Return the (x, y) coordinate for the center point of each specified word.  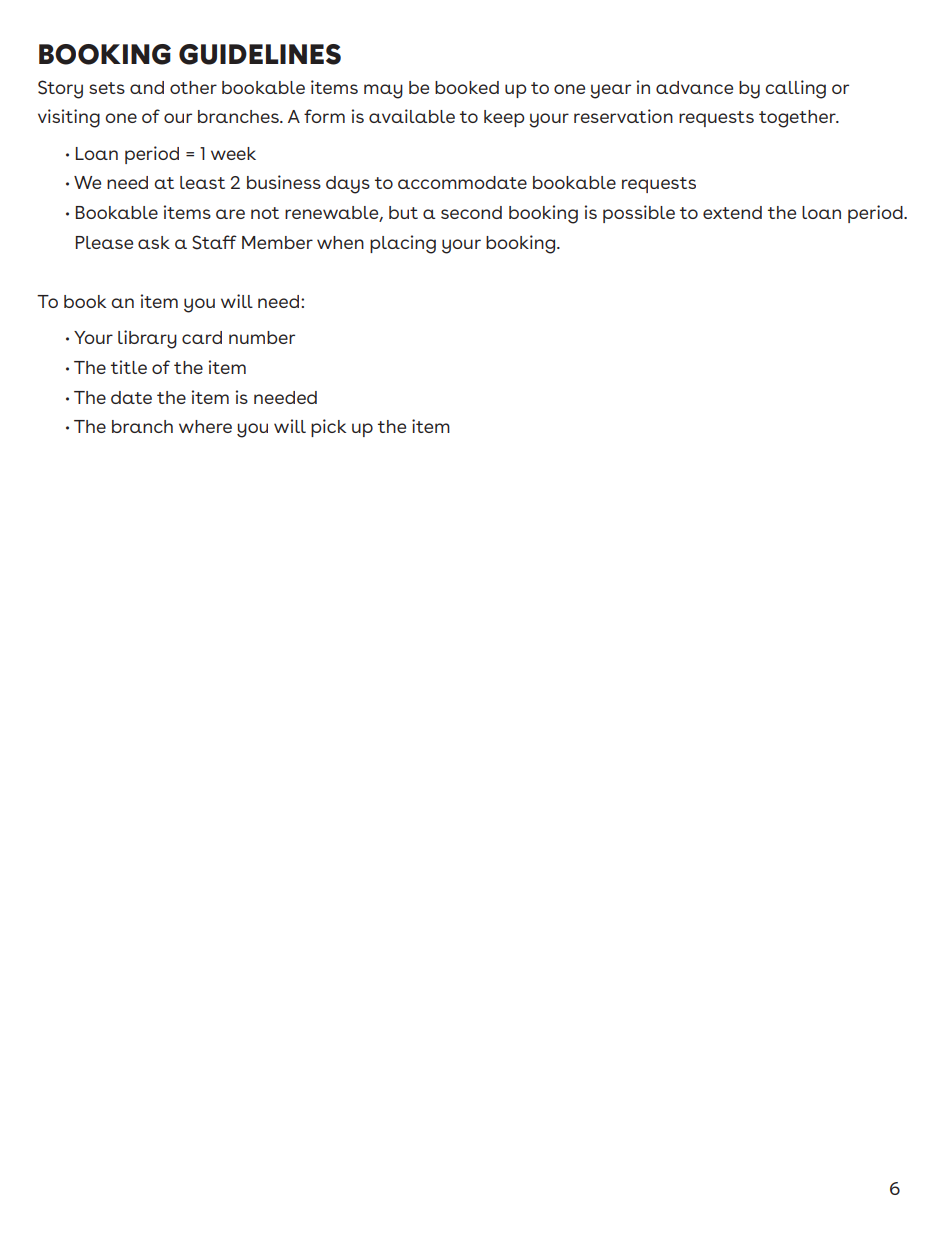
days (348, 185)
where (205, 426)
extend (732, 212)
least (202, 182)
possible (639, 214)
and (147, 87)
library (147, 339)
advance (694, 87)
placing (403, 244)
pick (328, 428)
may (383, 91)
